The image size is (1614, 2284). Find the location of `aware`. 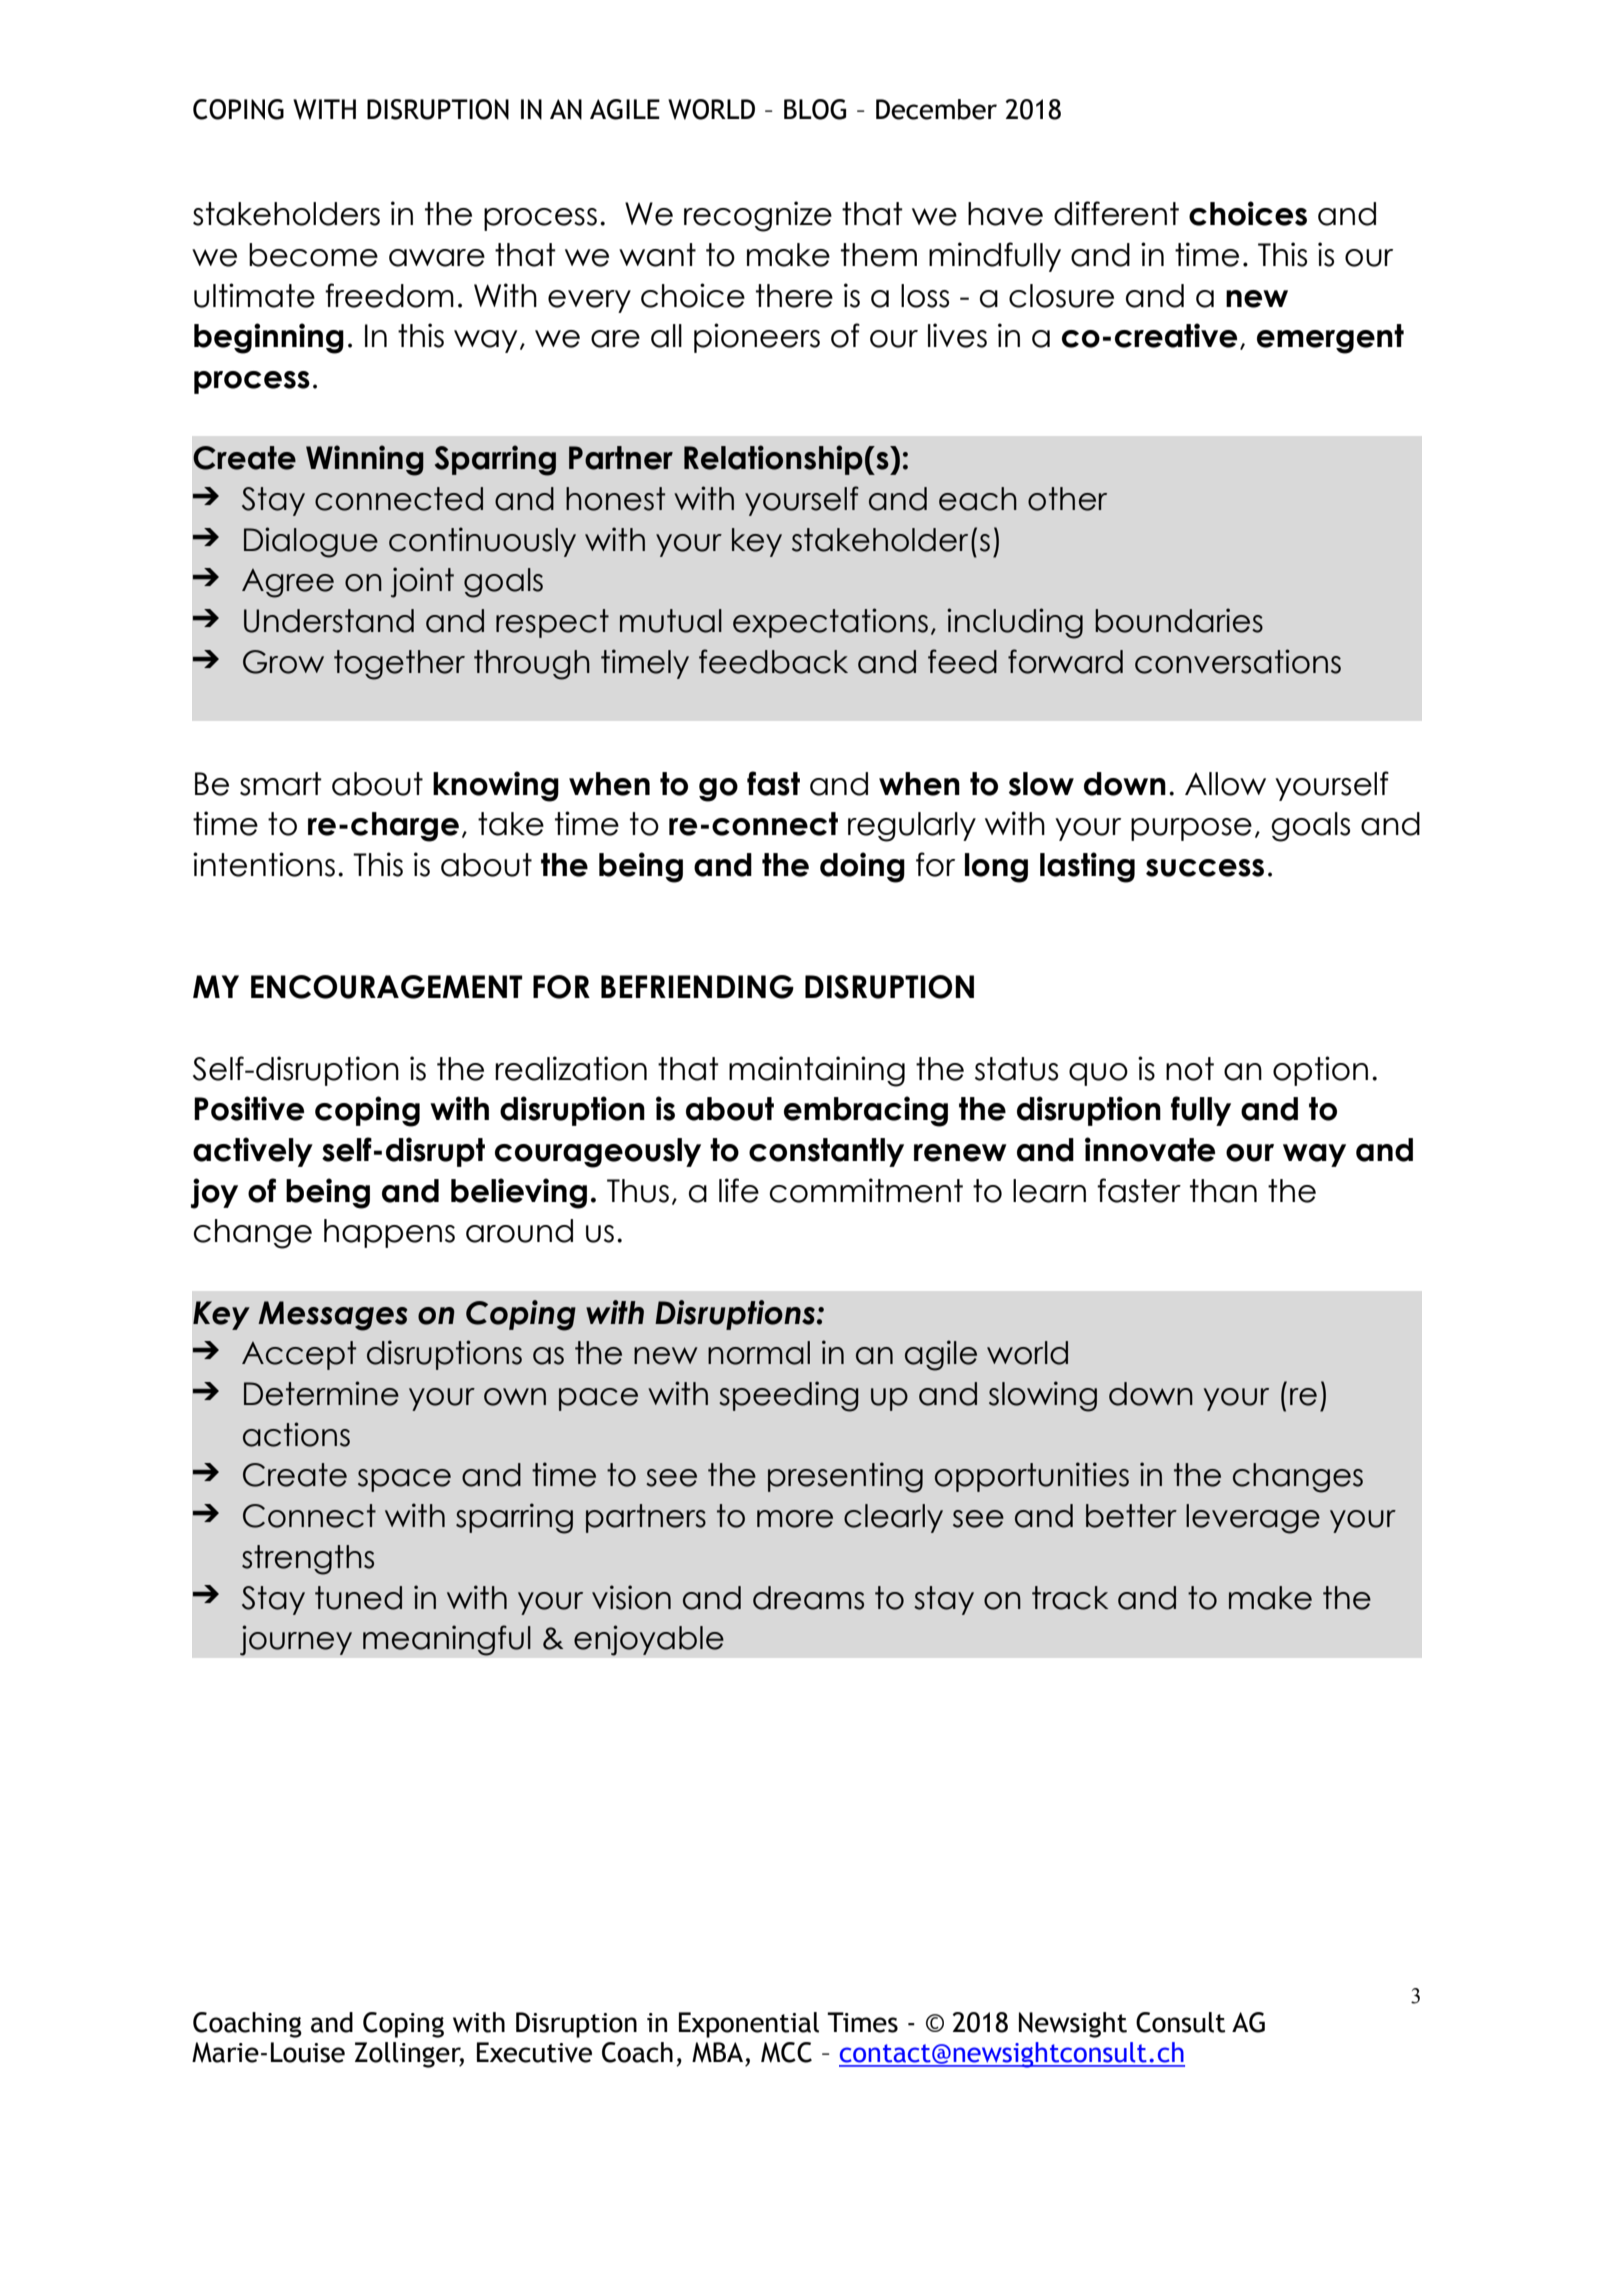

aware is located at coordinates (437, 258).
